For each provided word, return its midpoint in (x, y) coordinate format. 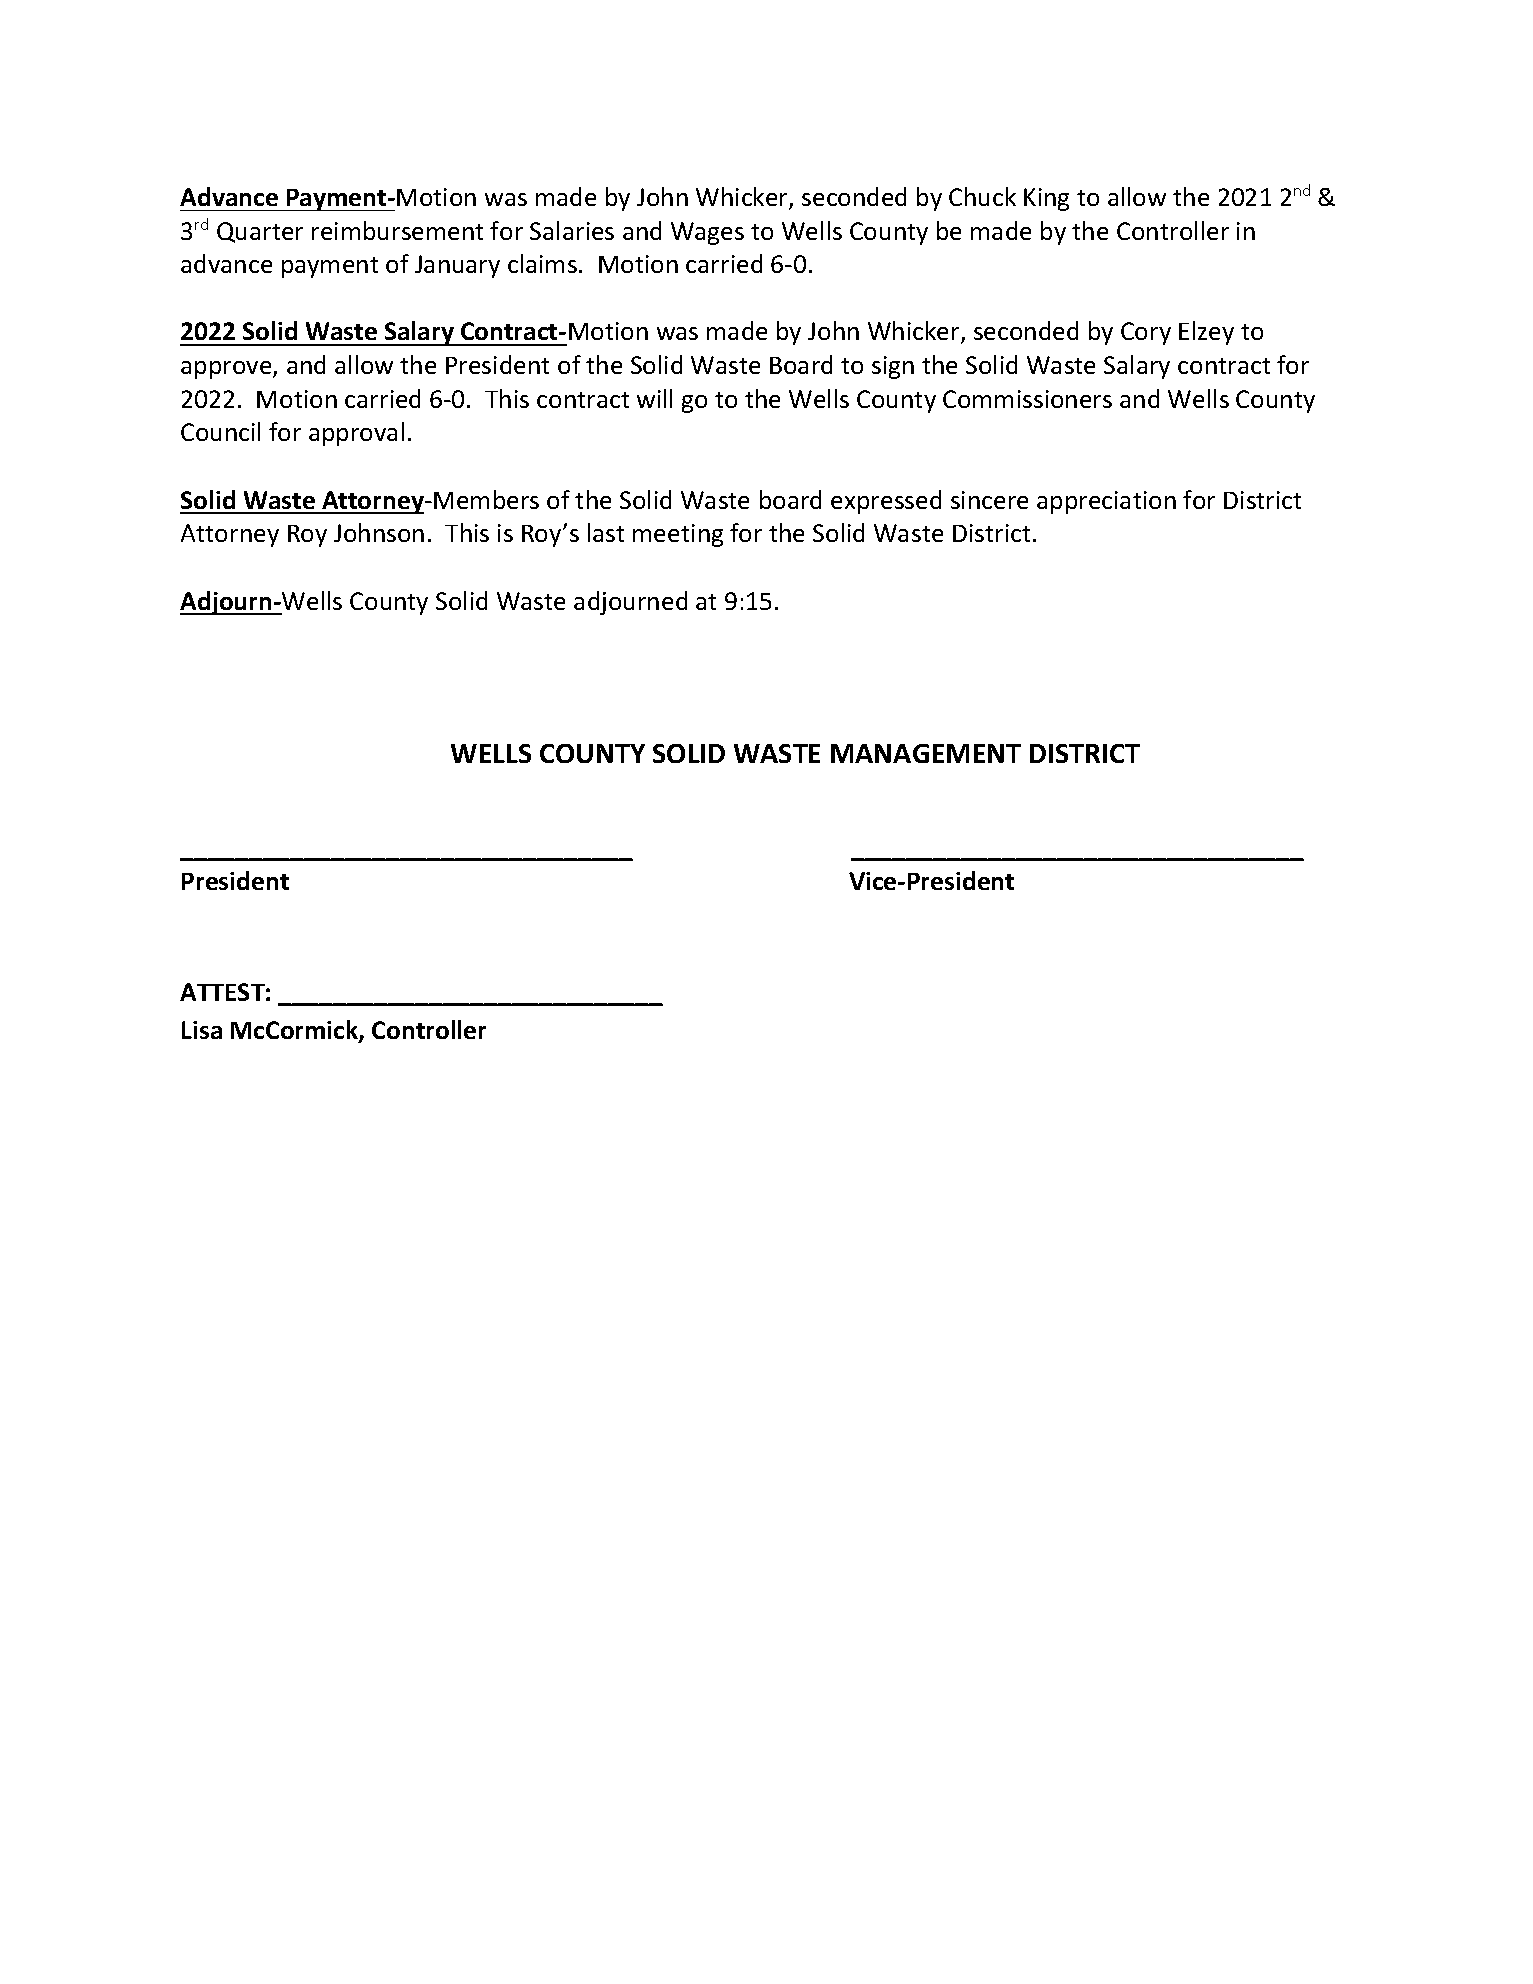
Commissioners (1027, 399)
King (1046, 199)
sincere (989, 500)
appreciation (1106, 502)
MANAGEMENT (926, 753)
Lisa (202, 1030)
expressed (886, 502)
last (606, 532)
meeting (678, 535)
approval (356, 434)
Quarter (260, 232)
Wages (707, 233)
